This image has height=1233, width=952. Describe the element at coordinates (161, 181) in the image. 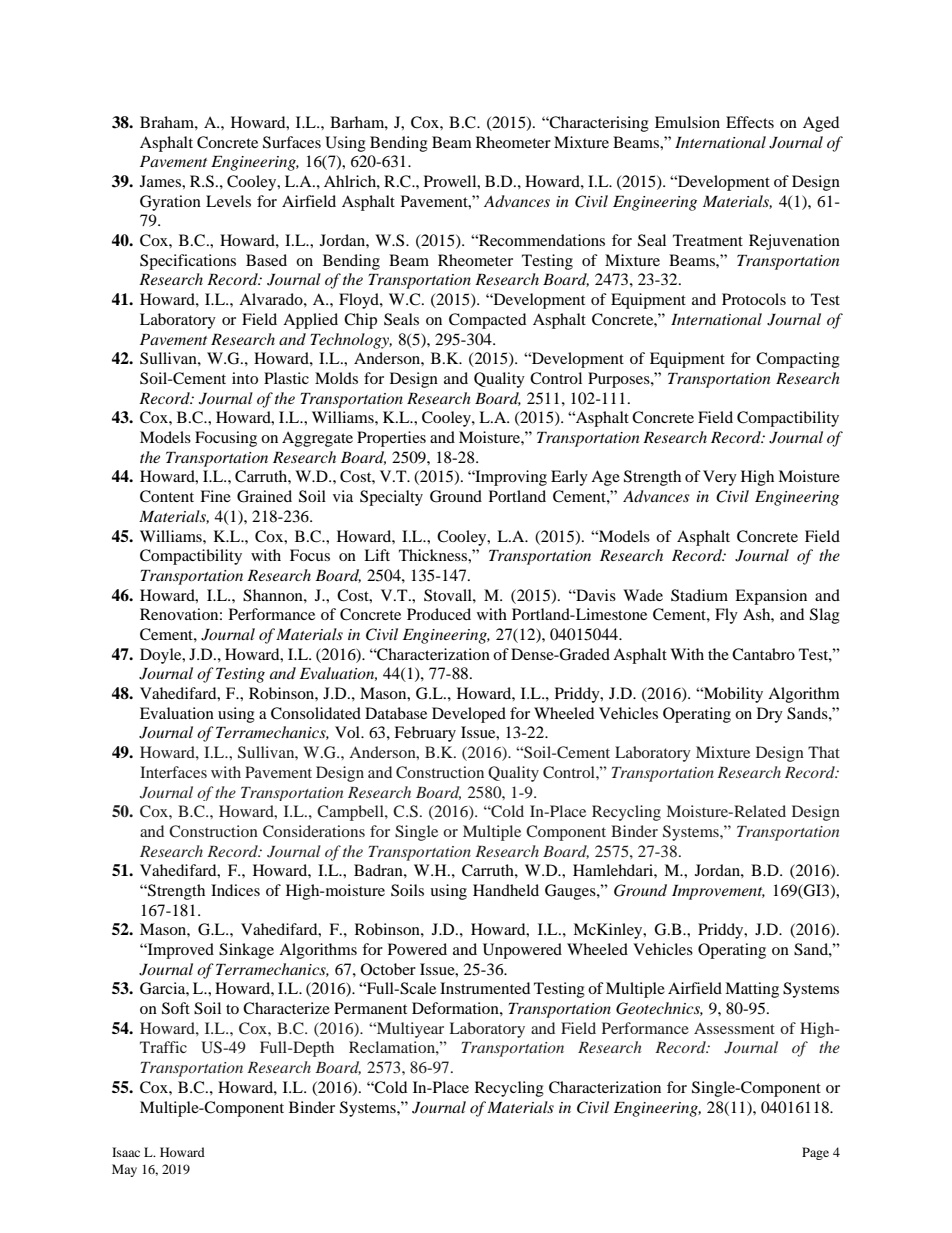

I see `James` at that location.
